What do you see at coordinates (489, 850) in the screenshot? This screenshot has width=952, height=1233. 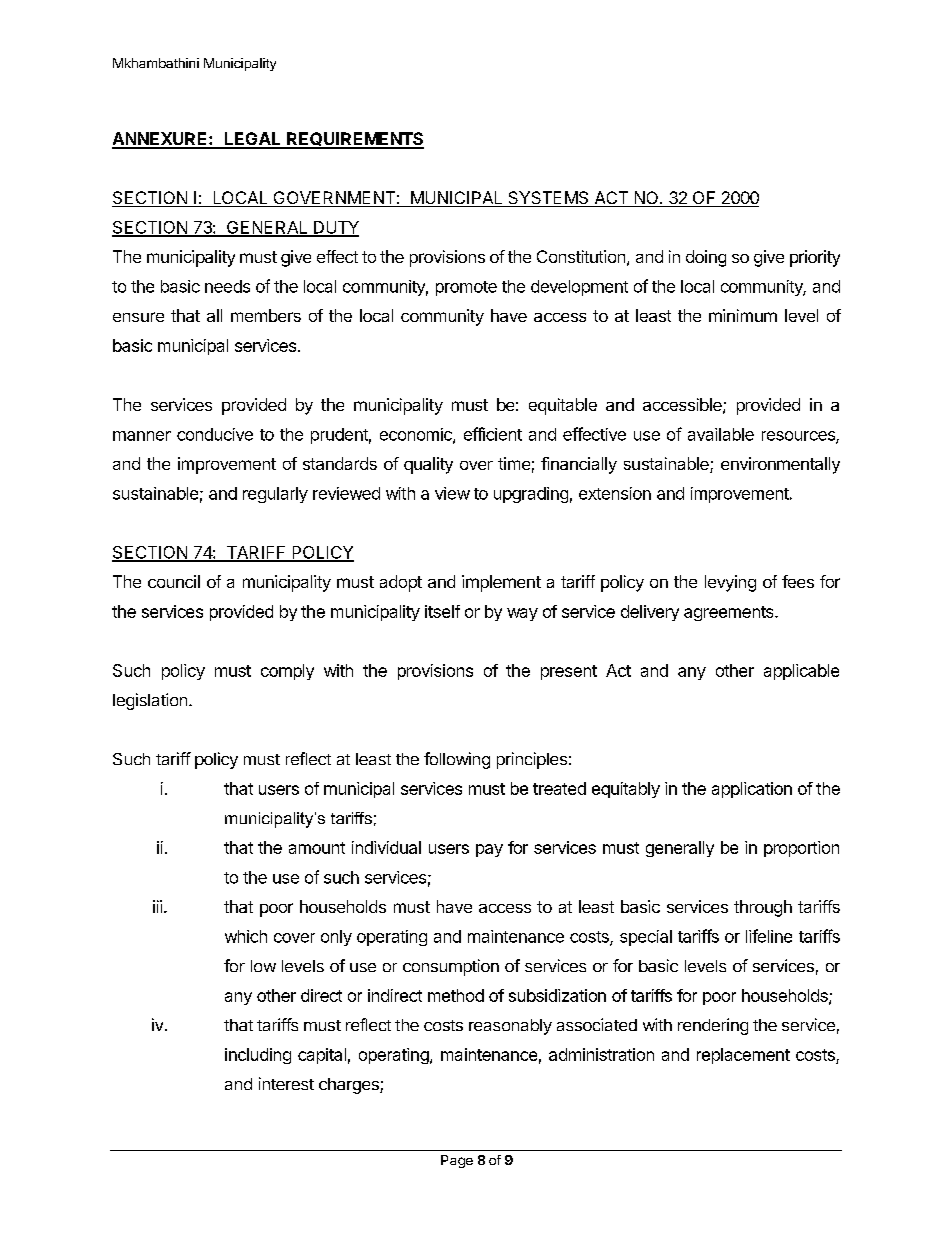 I see `pay` at bounding box center [489, 850].
